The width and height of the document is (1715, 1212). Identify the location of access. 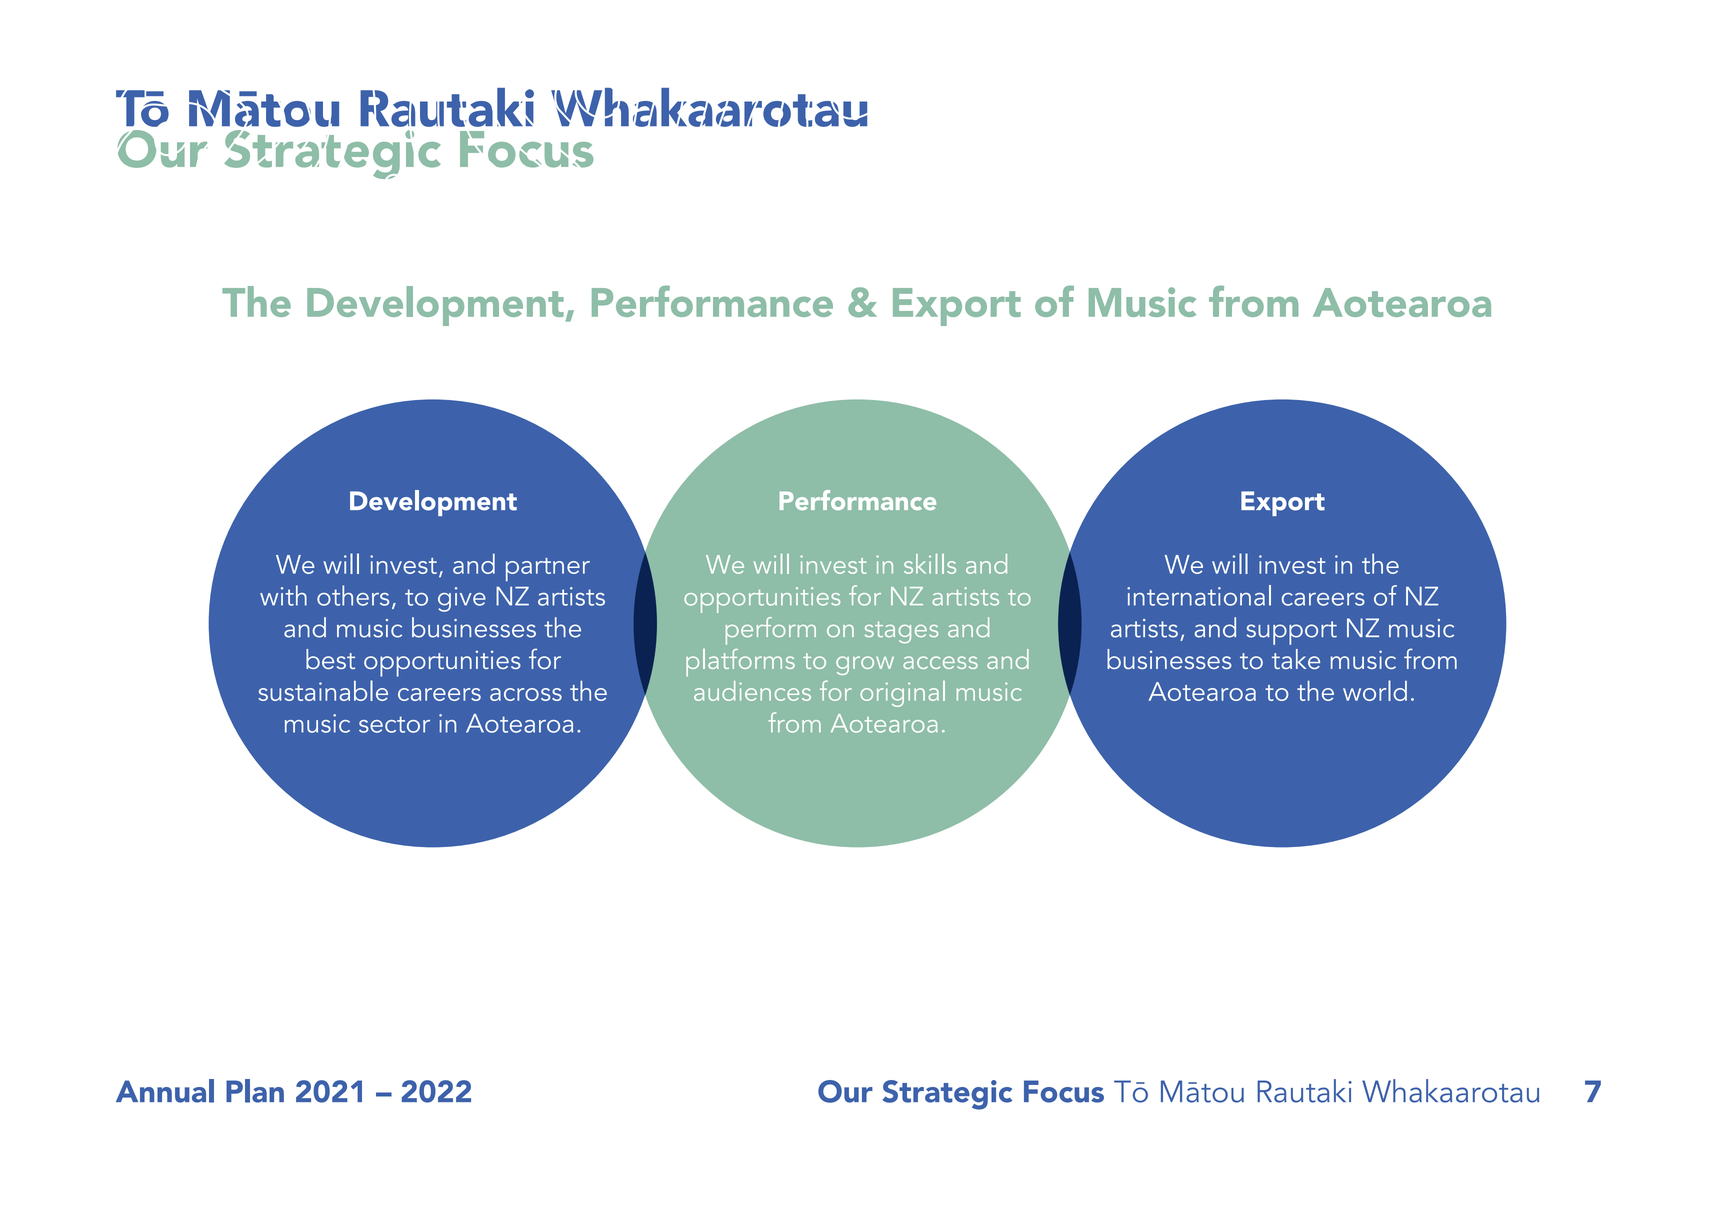
(940, 662).
